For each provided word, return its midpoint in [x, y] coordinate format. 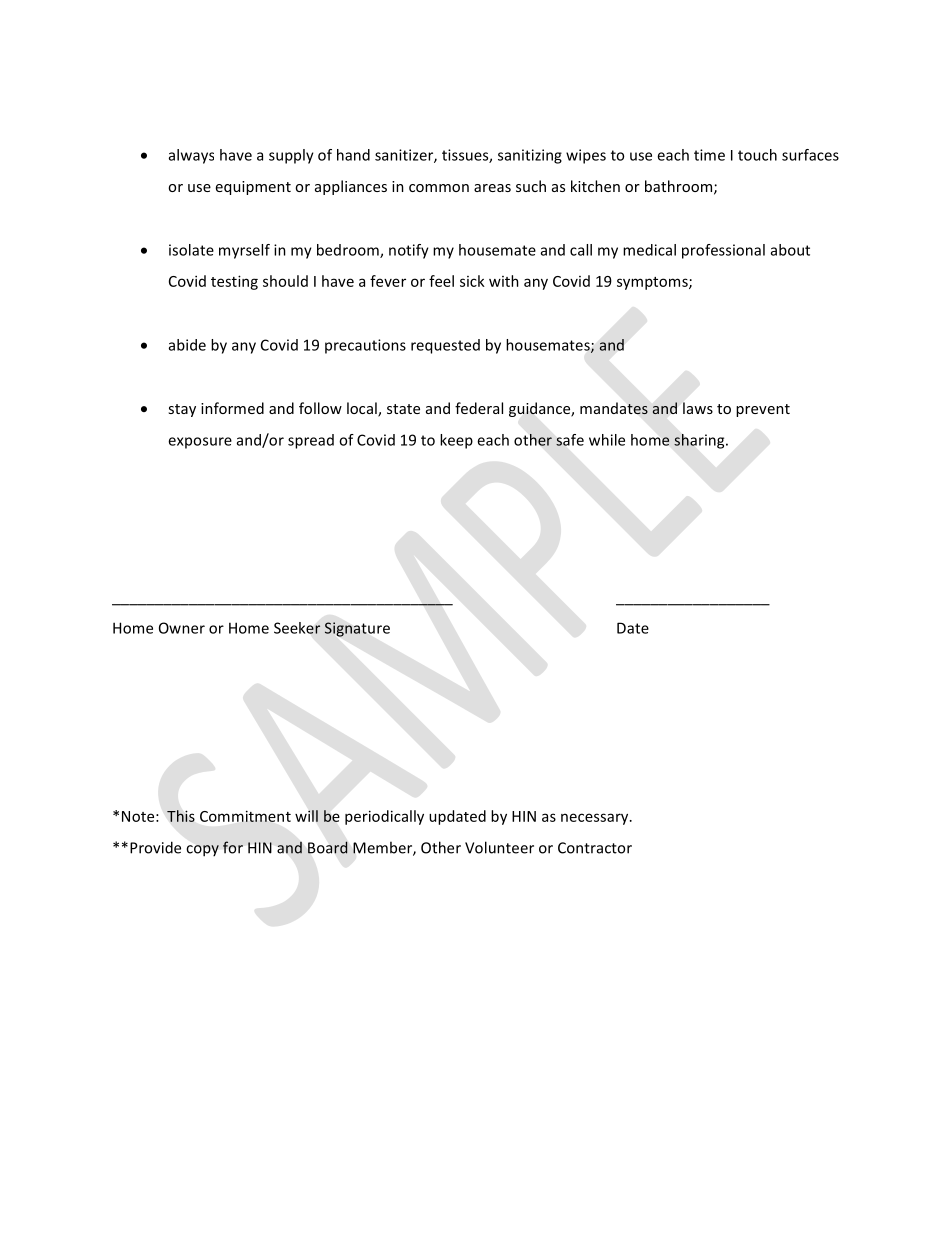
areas [492, 188]
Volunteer [499, 847]
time [709, 155]
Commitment [245, 816]
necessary [596, 819]
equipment [253, 188]
